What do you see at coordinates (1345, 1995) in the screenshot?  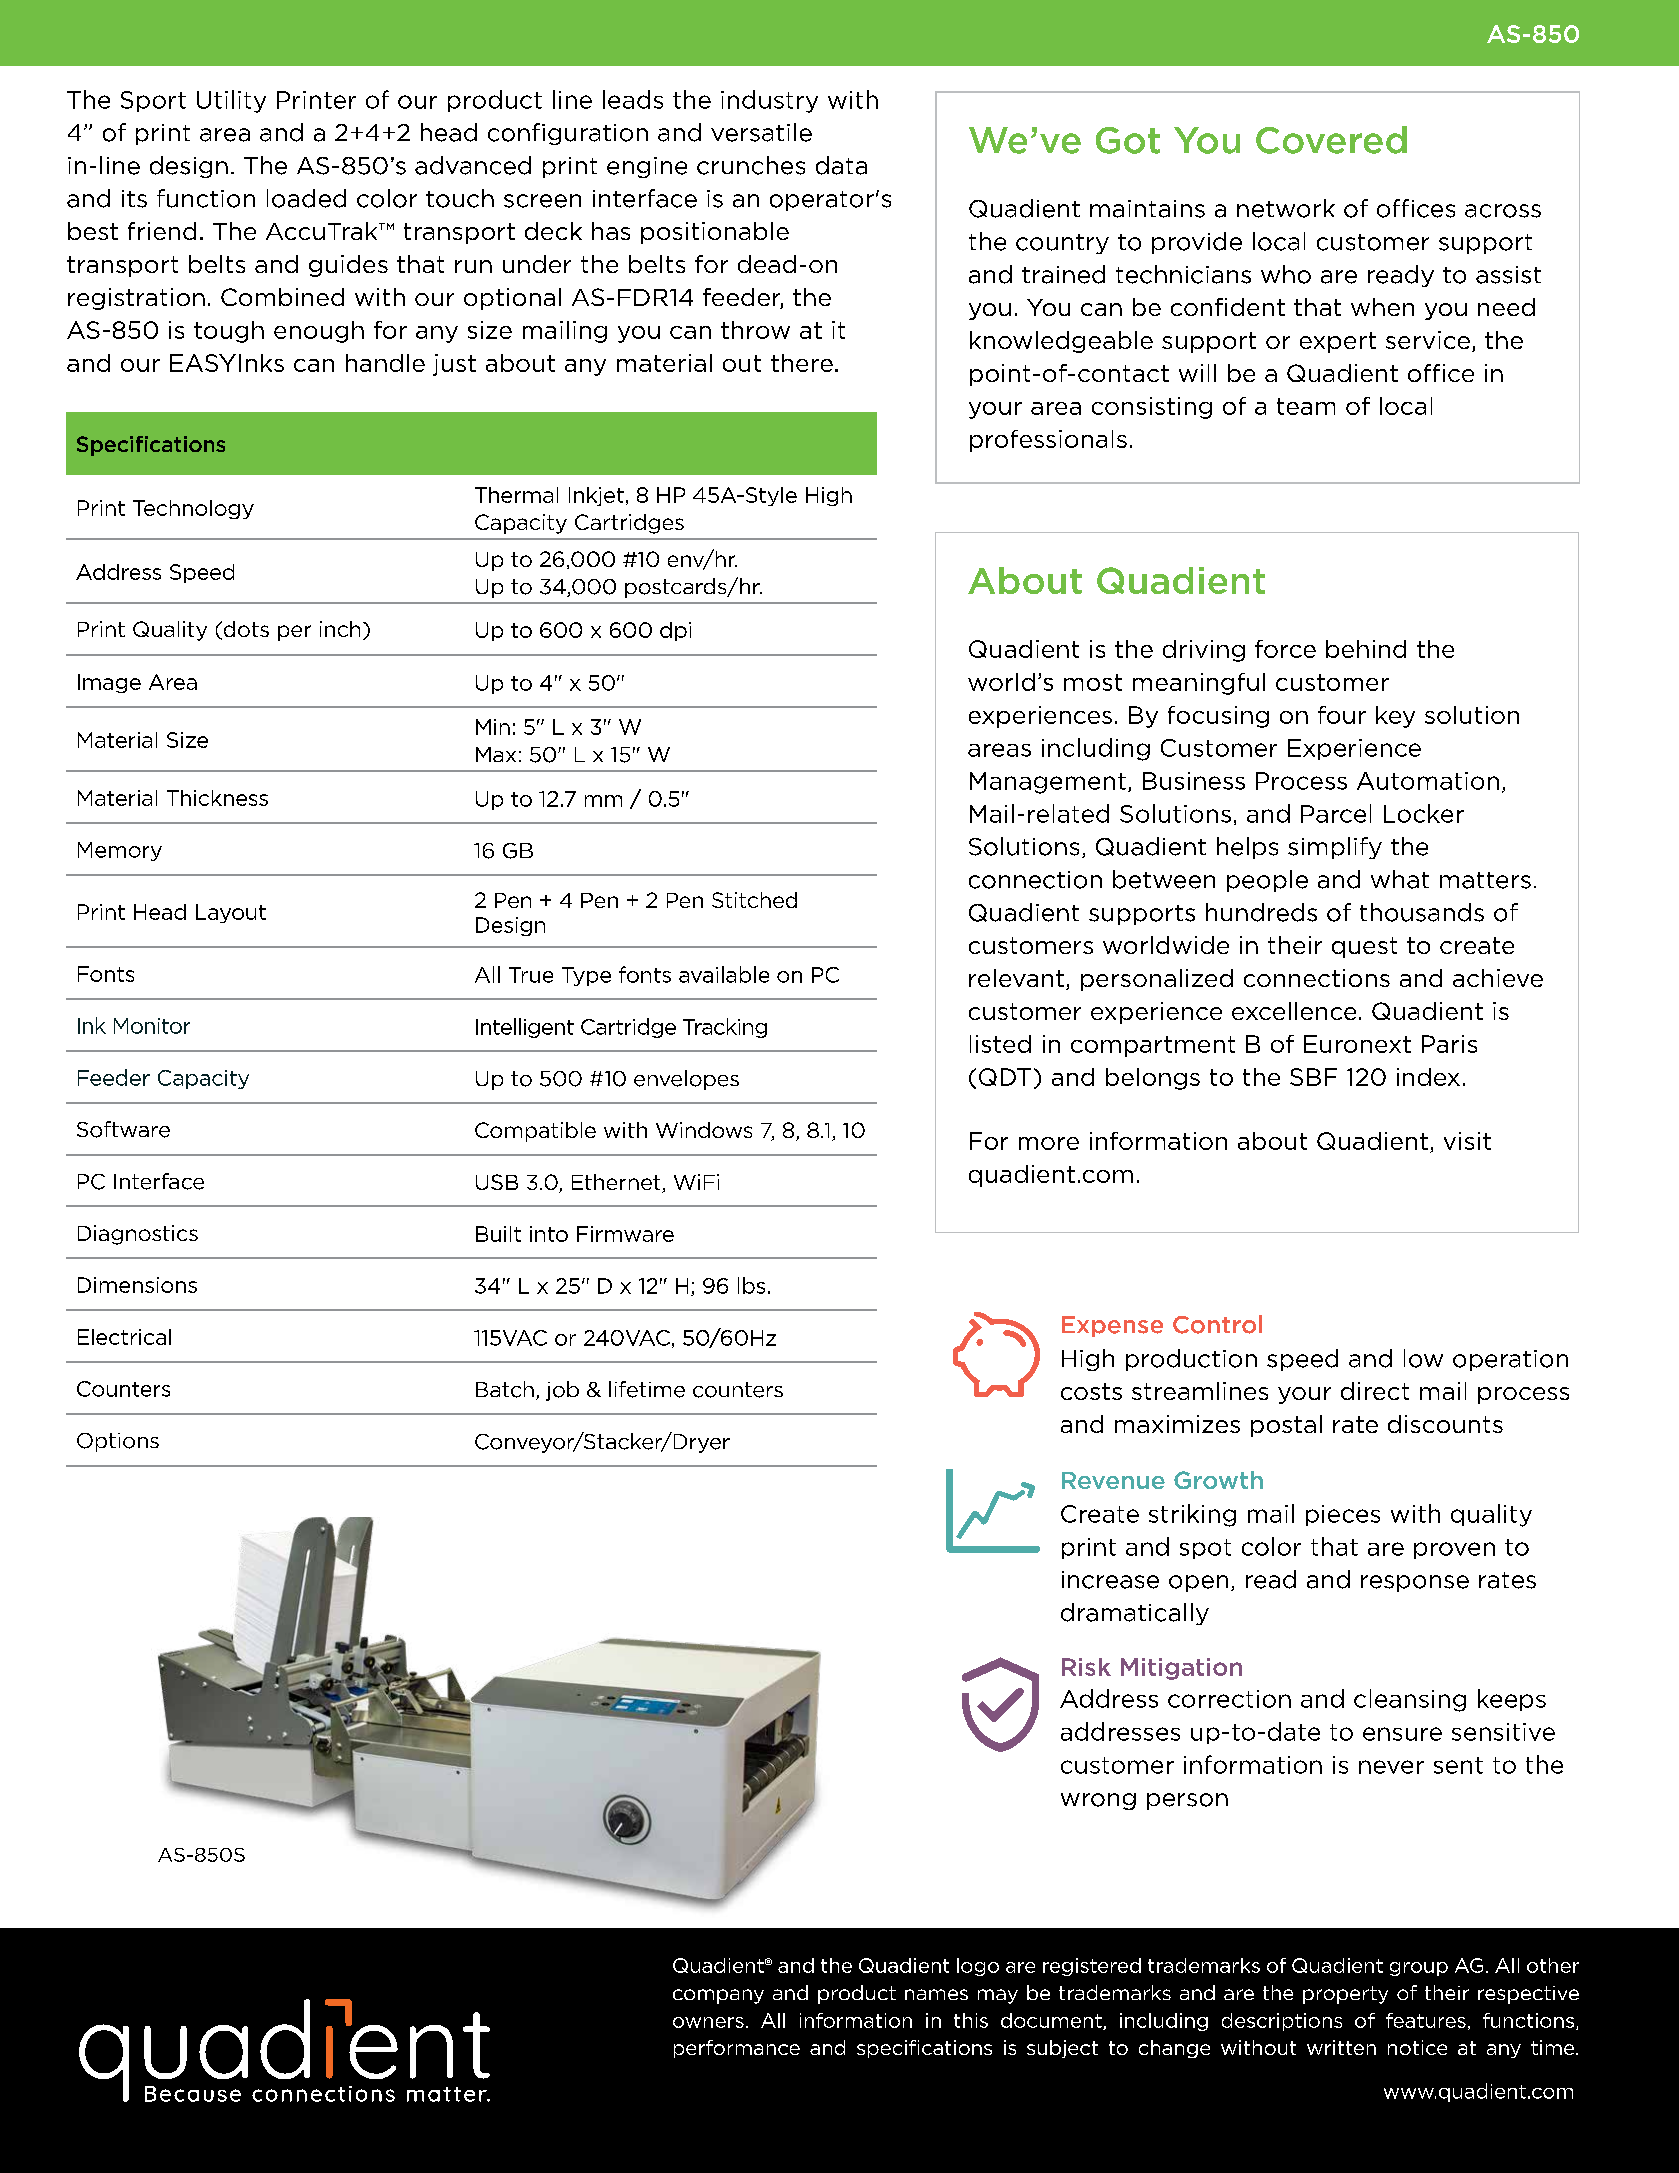 I see `property` at bounding box center [1345, 1995].
